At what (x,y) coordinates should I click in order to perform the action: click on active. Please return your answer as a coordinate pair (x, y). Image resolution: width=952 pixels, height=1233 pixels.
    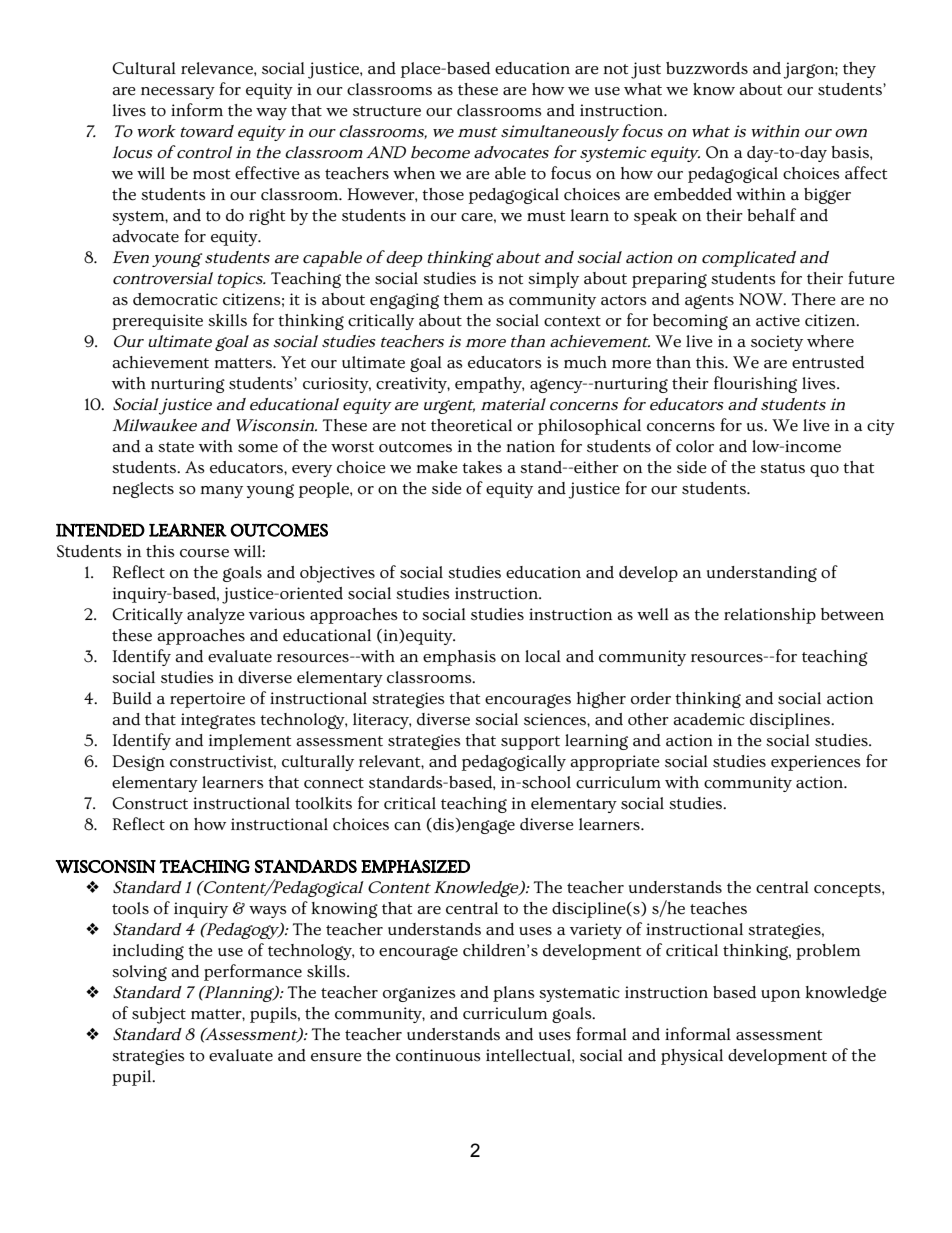
    Looking at the image, I should click on (778, 320).
